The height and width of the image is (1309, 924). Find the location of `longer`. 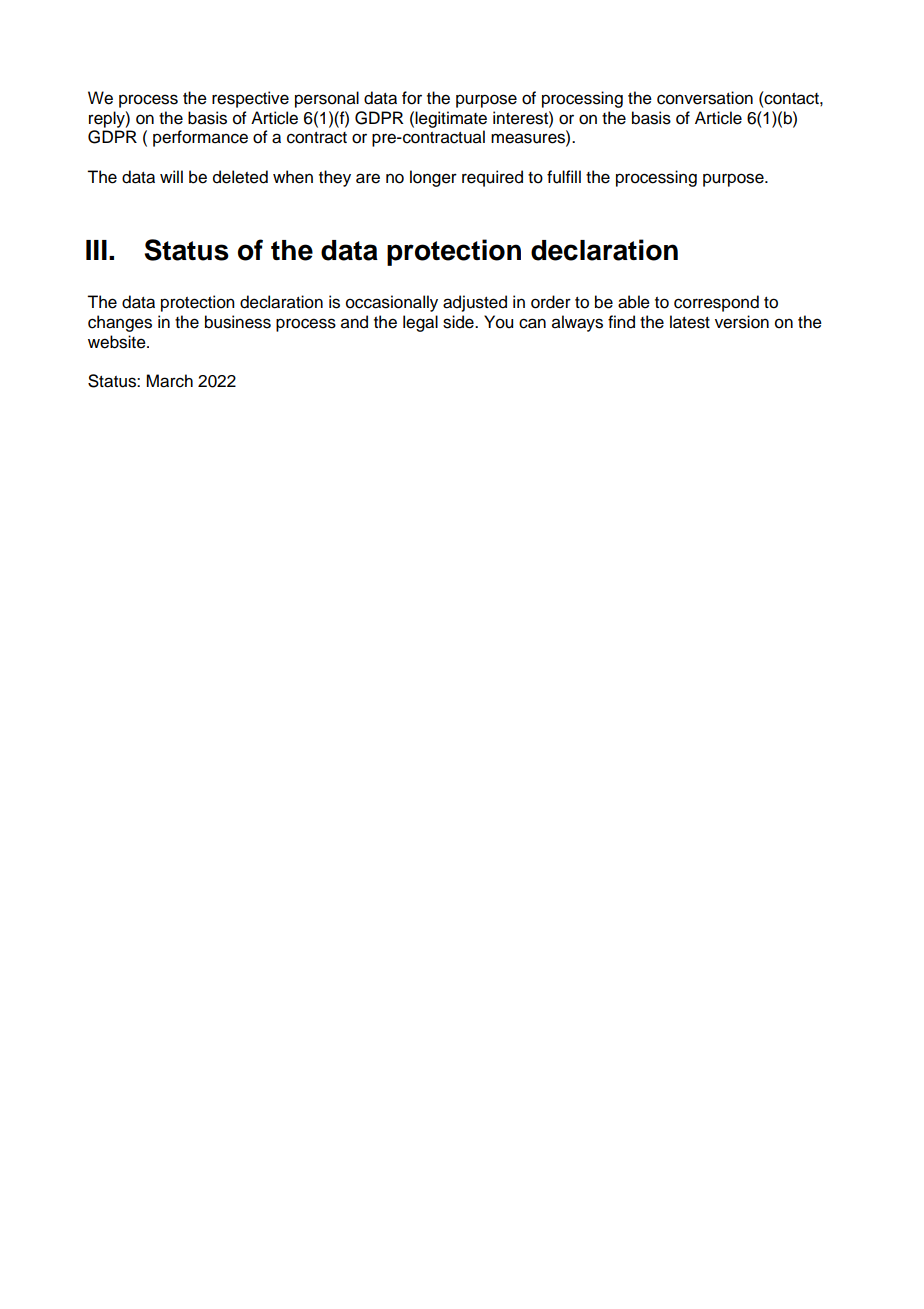

longer is located at coordinates (433, 178).
